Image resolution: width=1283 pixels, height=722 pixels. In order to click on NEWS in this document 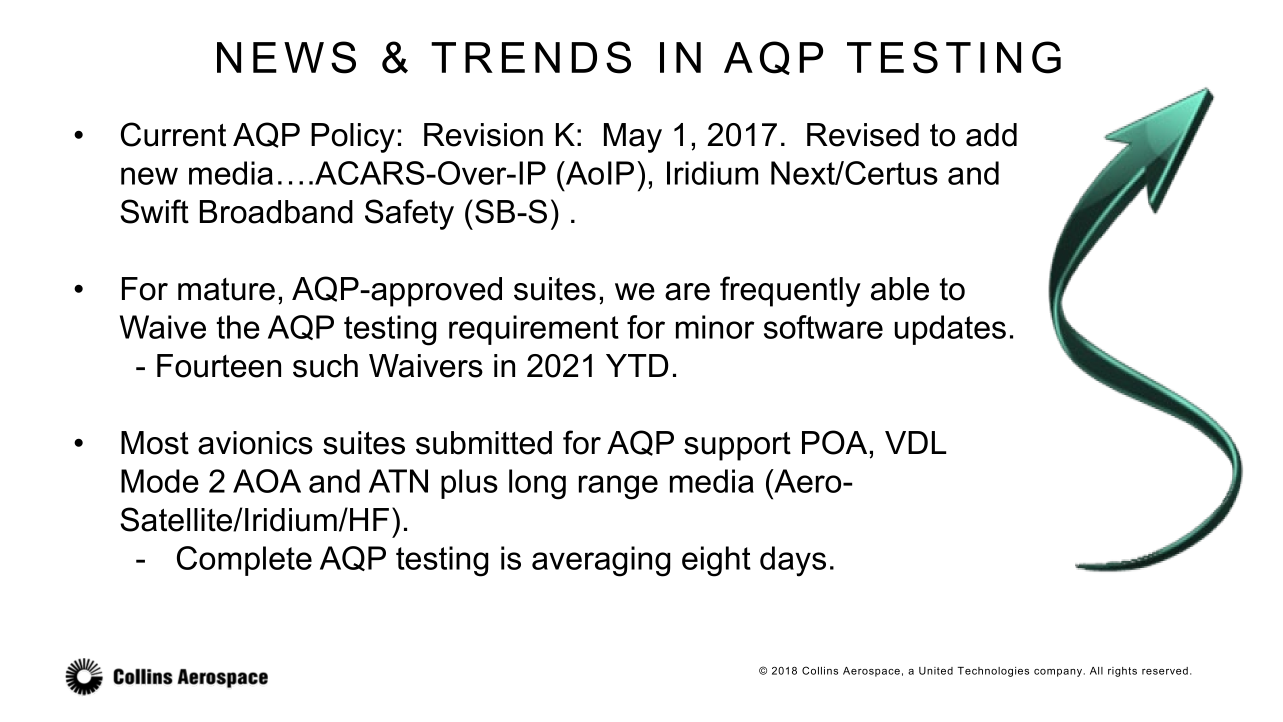, I will do `click(286, 57)`.
